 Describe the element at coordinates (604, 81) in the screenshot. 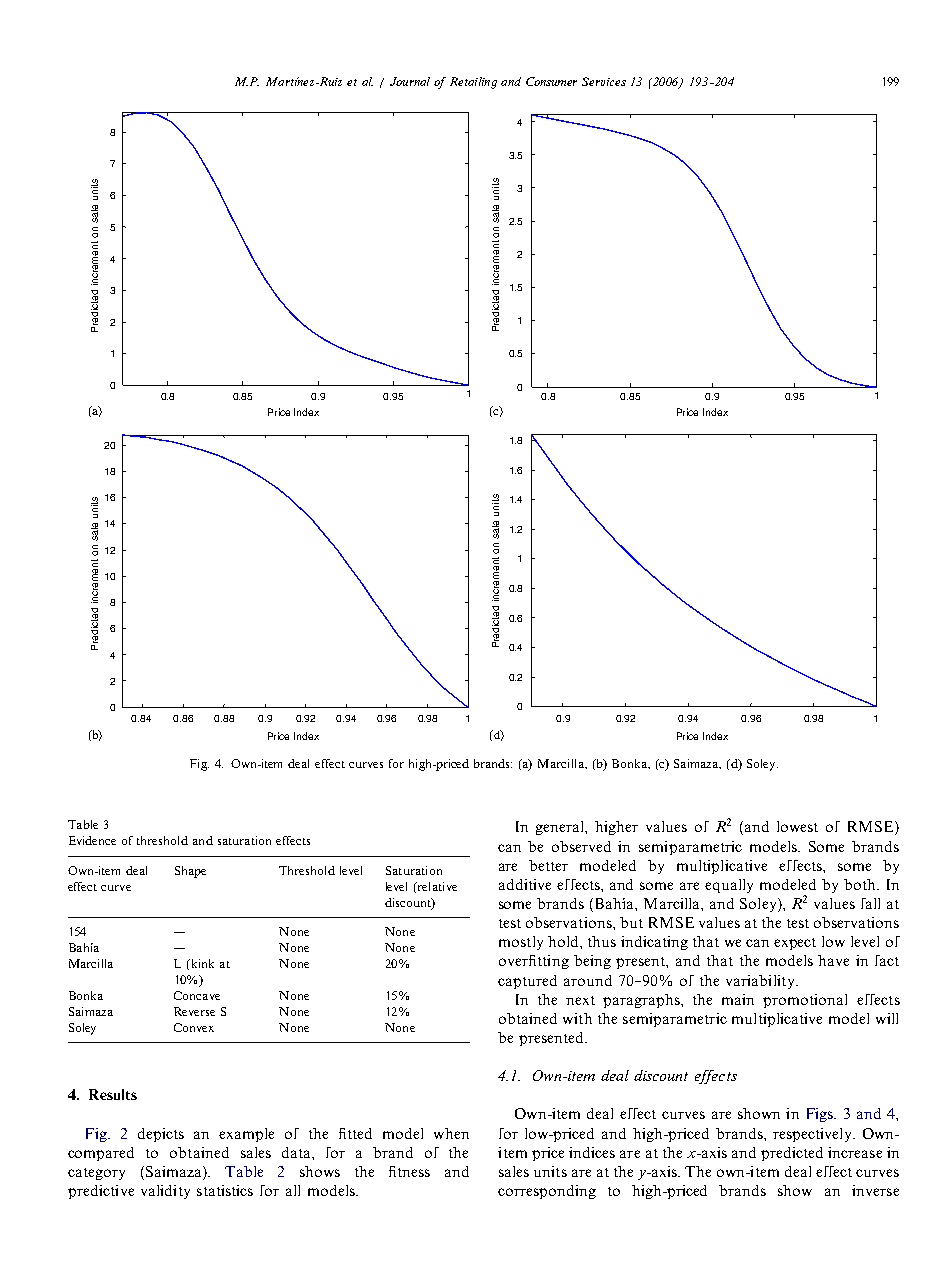

I see `Services` at that location.
